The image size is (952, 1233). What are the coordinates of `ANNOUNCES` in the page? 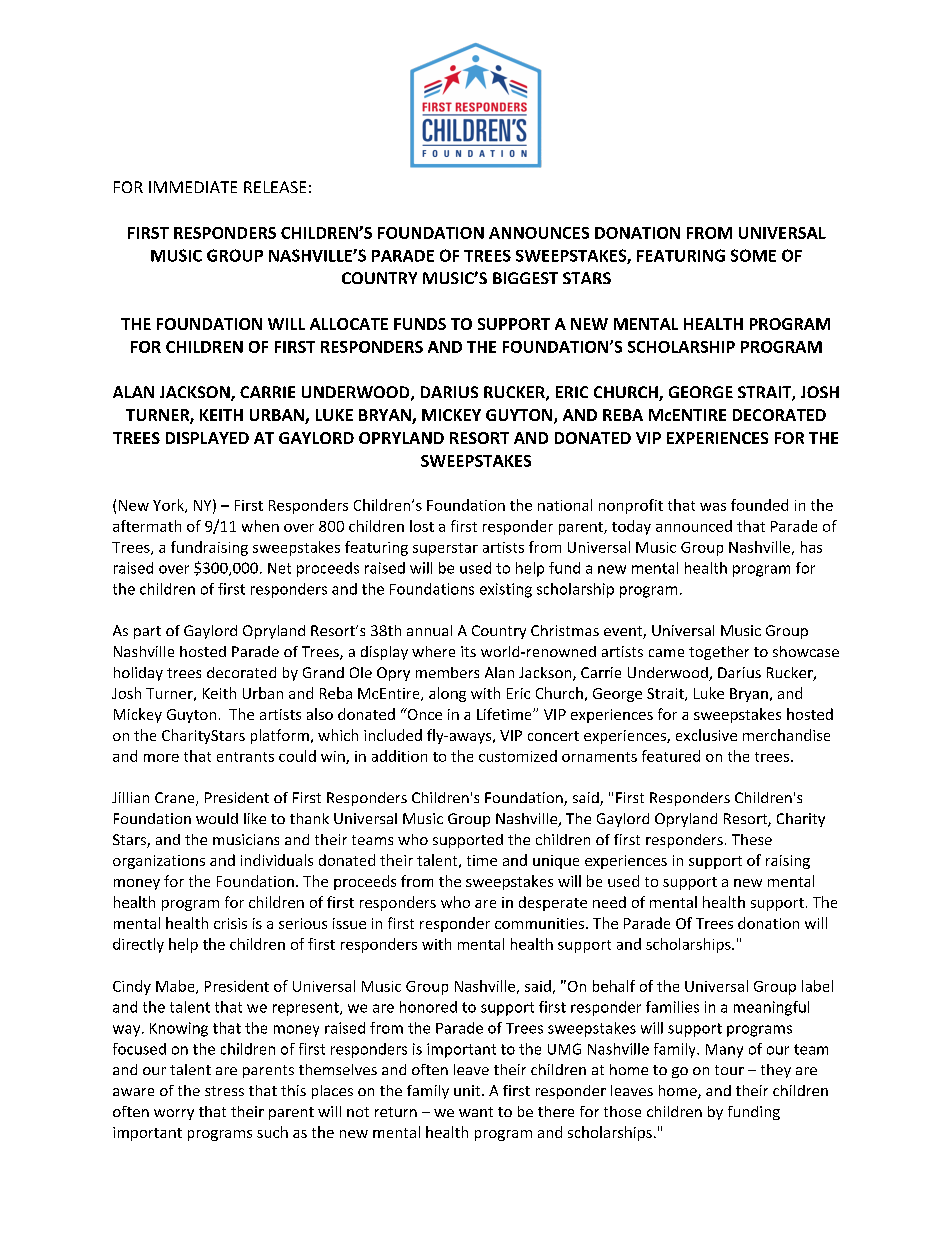 It's located at (539, 233).
